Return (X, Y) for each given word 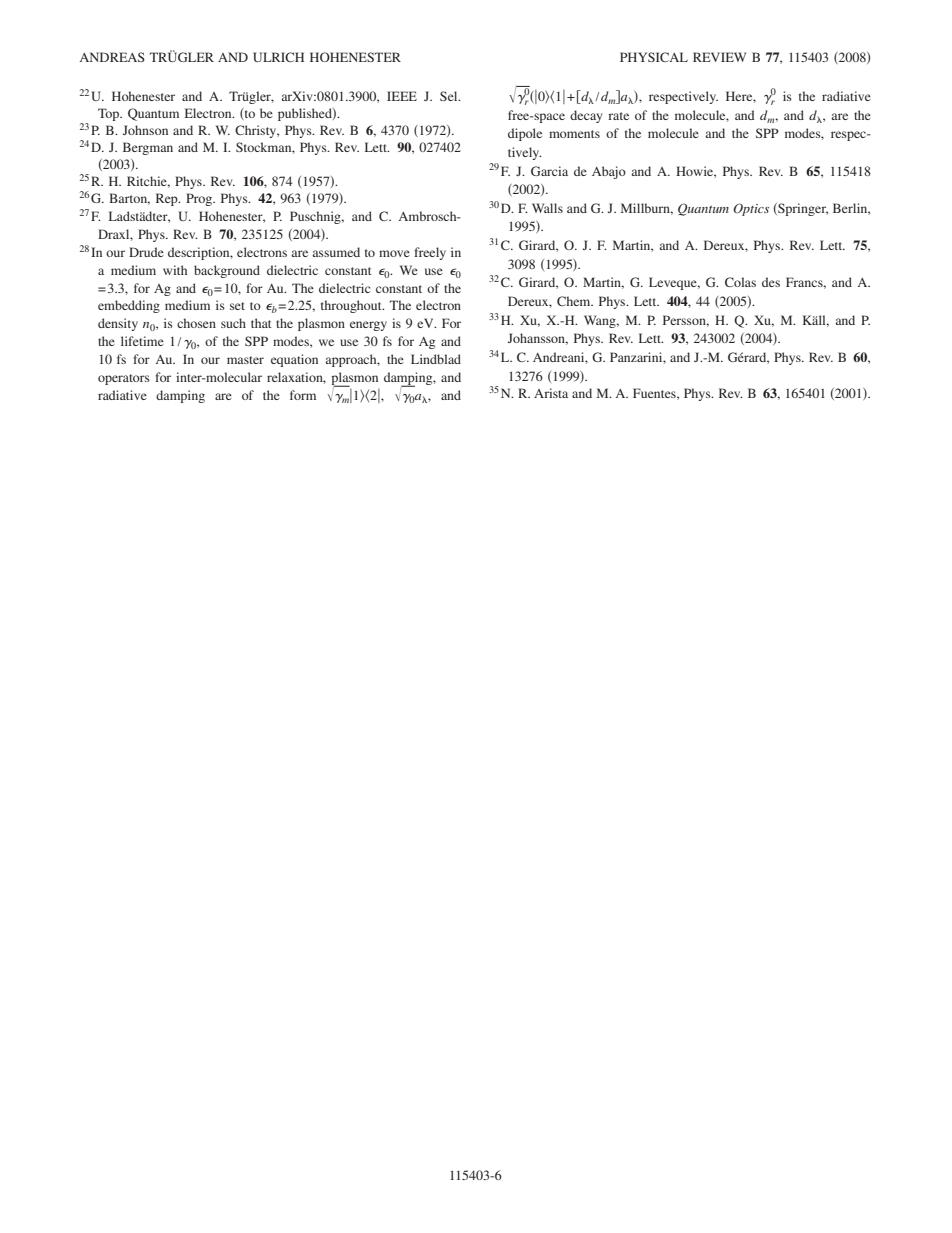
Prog (200, 199)
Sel (450, 96)
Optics (751, 209)
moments (574, 134)
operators (124, 379)
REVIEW (719, 57)
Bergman (148, 148)
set (237, 306)
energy (368, 326)
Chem (575, 301)
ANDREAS (112, 57)
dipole (525, 134)
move (394, 253)
